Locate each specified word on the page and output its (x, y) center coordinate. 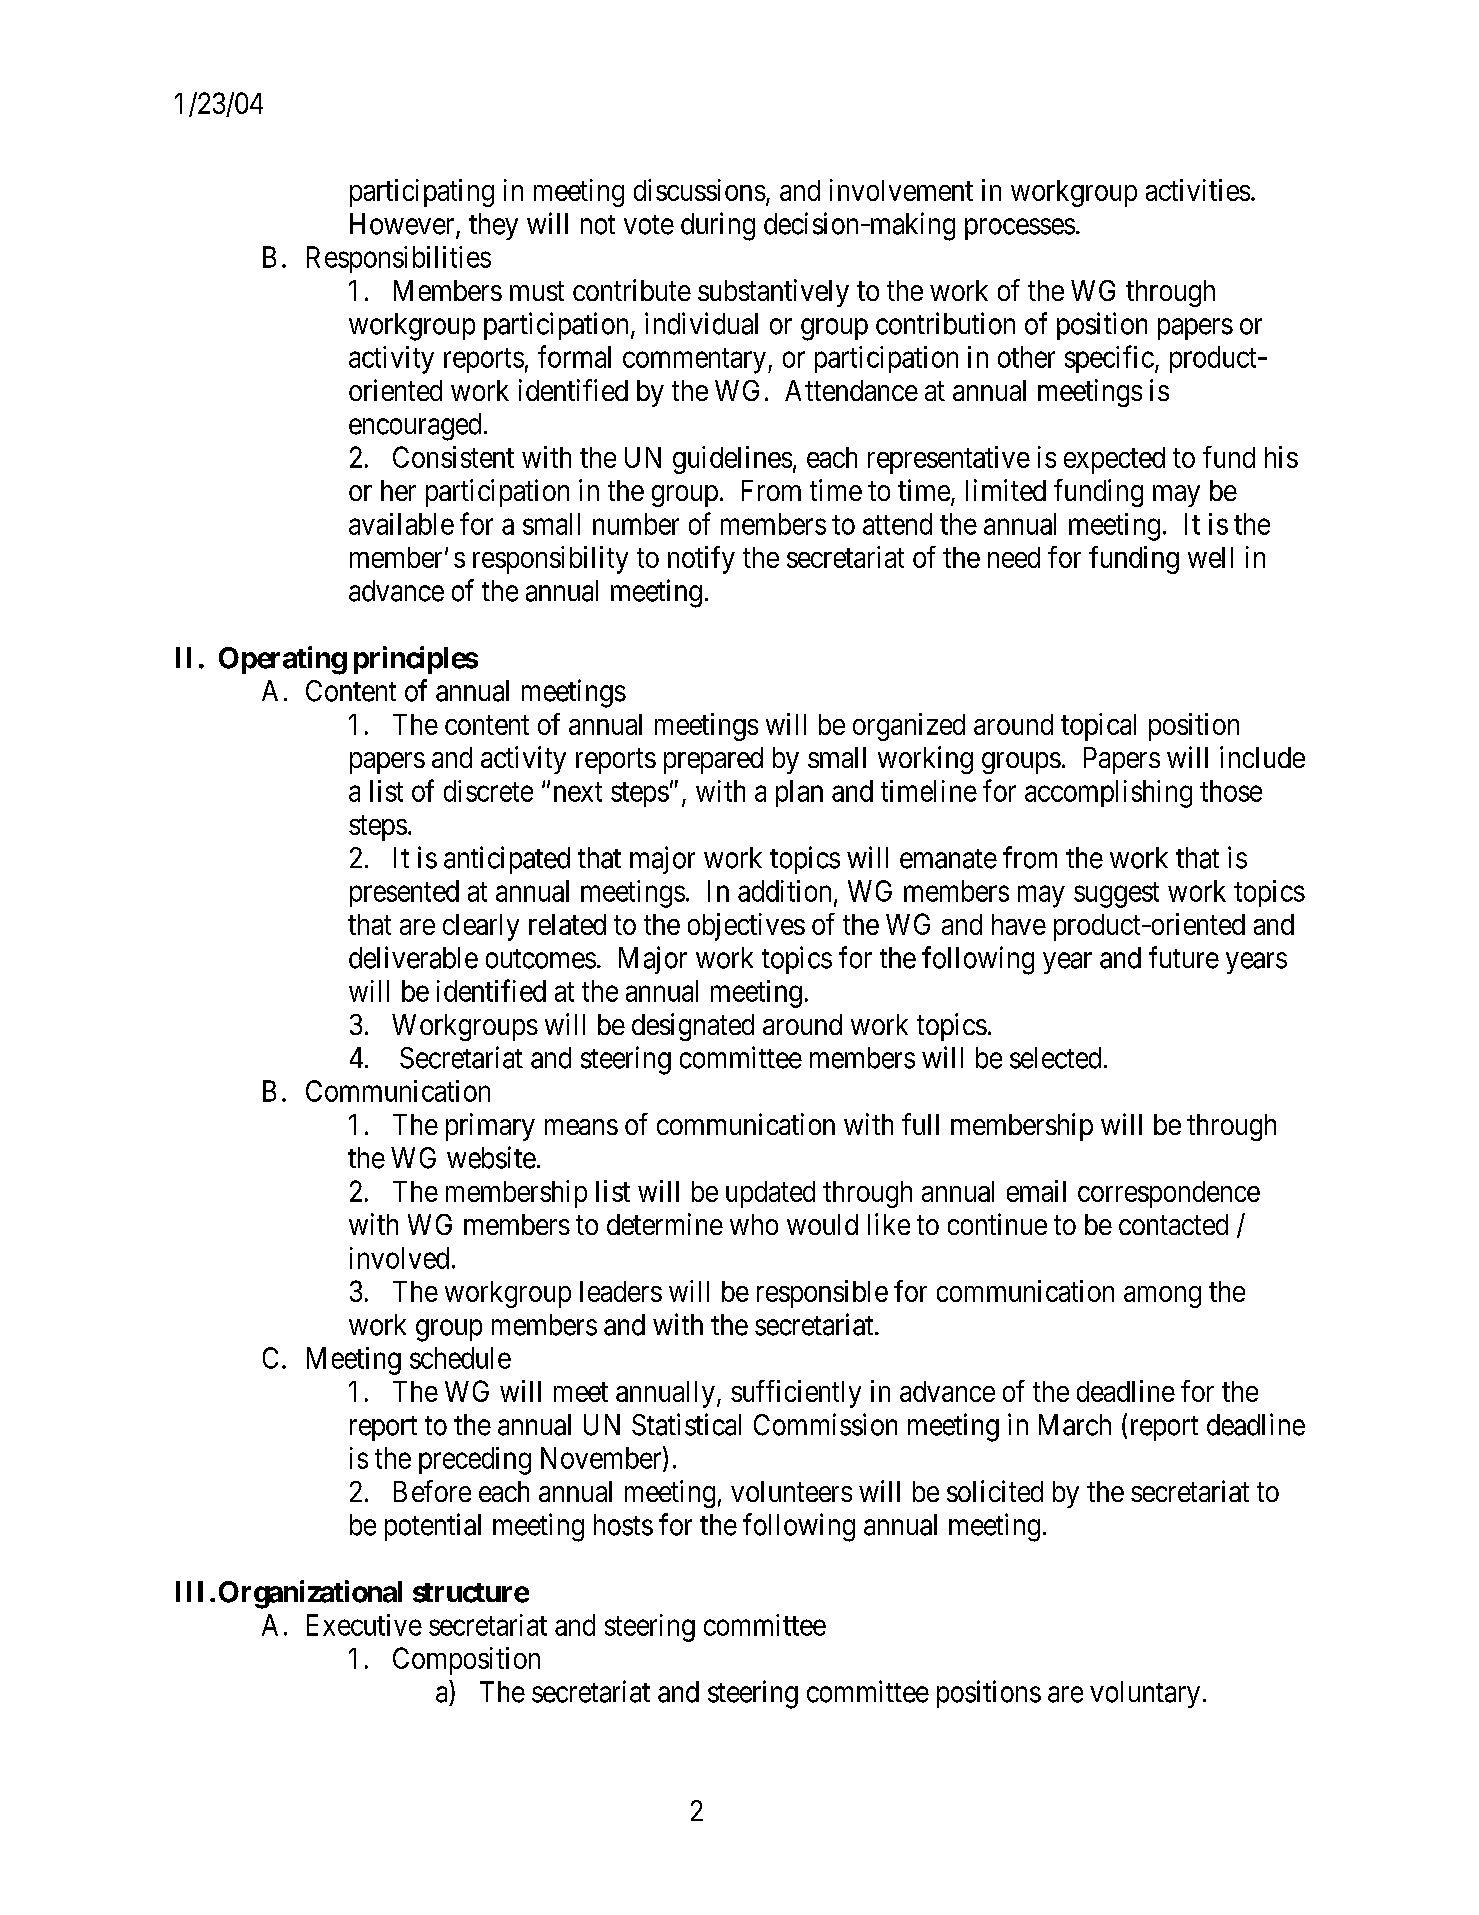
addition (784, 891)
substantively (773, 293)
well (1210, 557)
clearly (481, 927)
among (1162, 1297)
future (1184, 957)
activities (1198, 190)
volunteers (791, 1491)
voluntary (1145, 1694)
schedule (460, 1358)
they (493, 226)
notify (701, 560)
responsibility (550, 560)
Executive (364, 1625)
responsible (822, 1294)
